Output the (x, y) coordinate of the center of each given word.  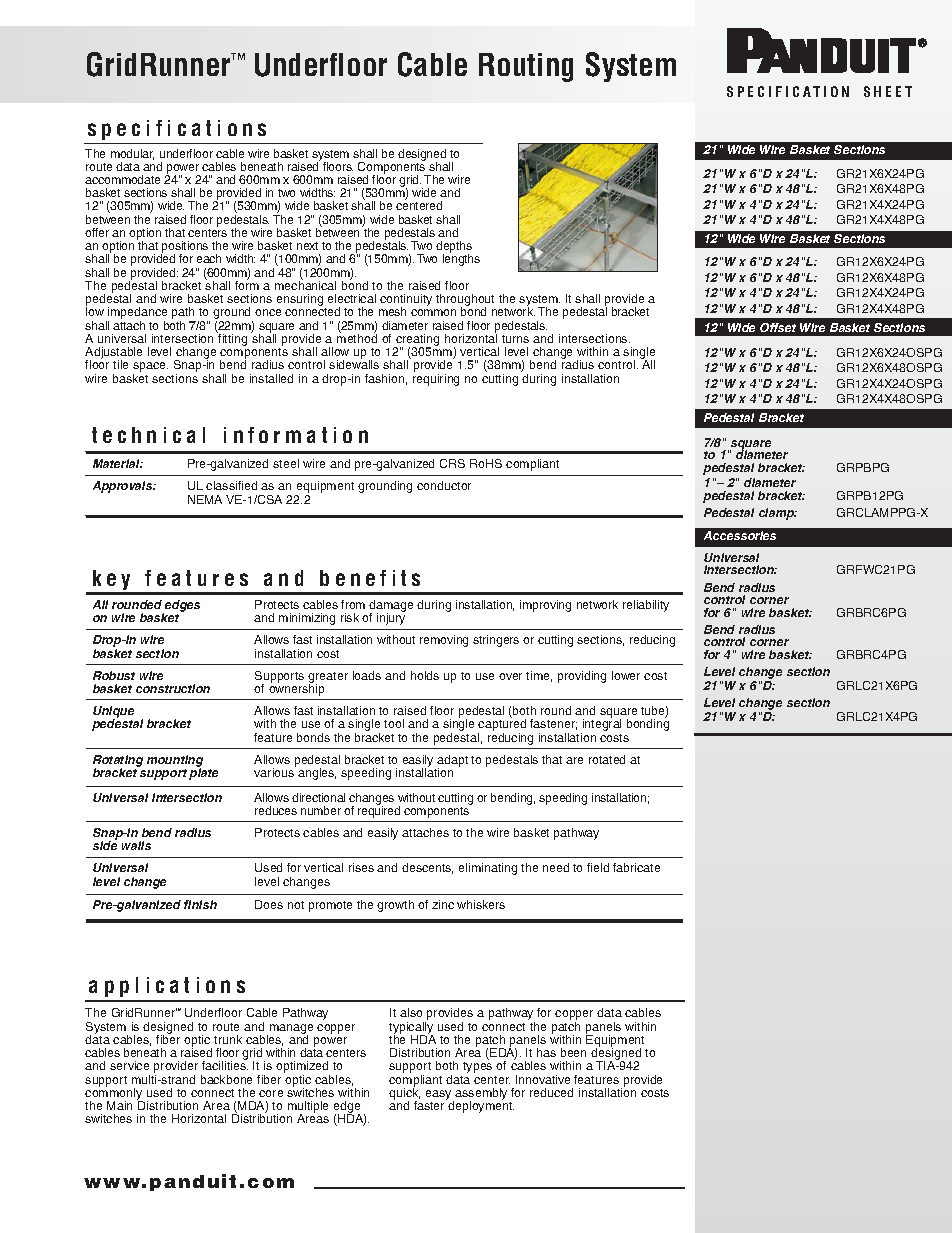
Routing (526, 67)
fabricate (636, 867)
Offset (778, 327)
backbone (226, 1079)
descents (427, 868)
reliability (646, 606)
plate (203, 773)
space (150, 368)
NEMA (205, 499)
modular (132, 154)
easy (440, 1096)
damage (391, 607)
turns (515, 339)
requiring (436, 380)
